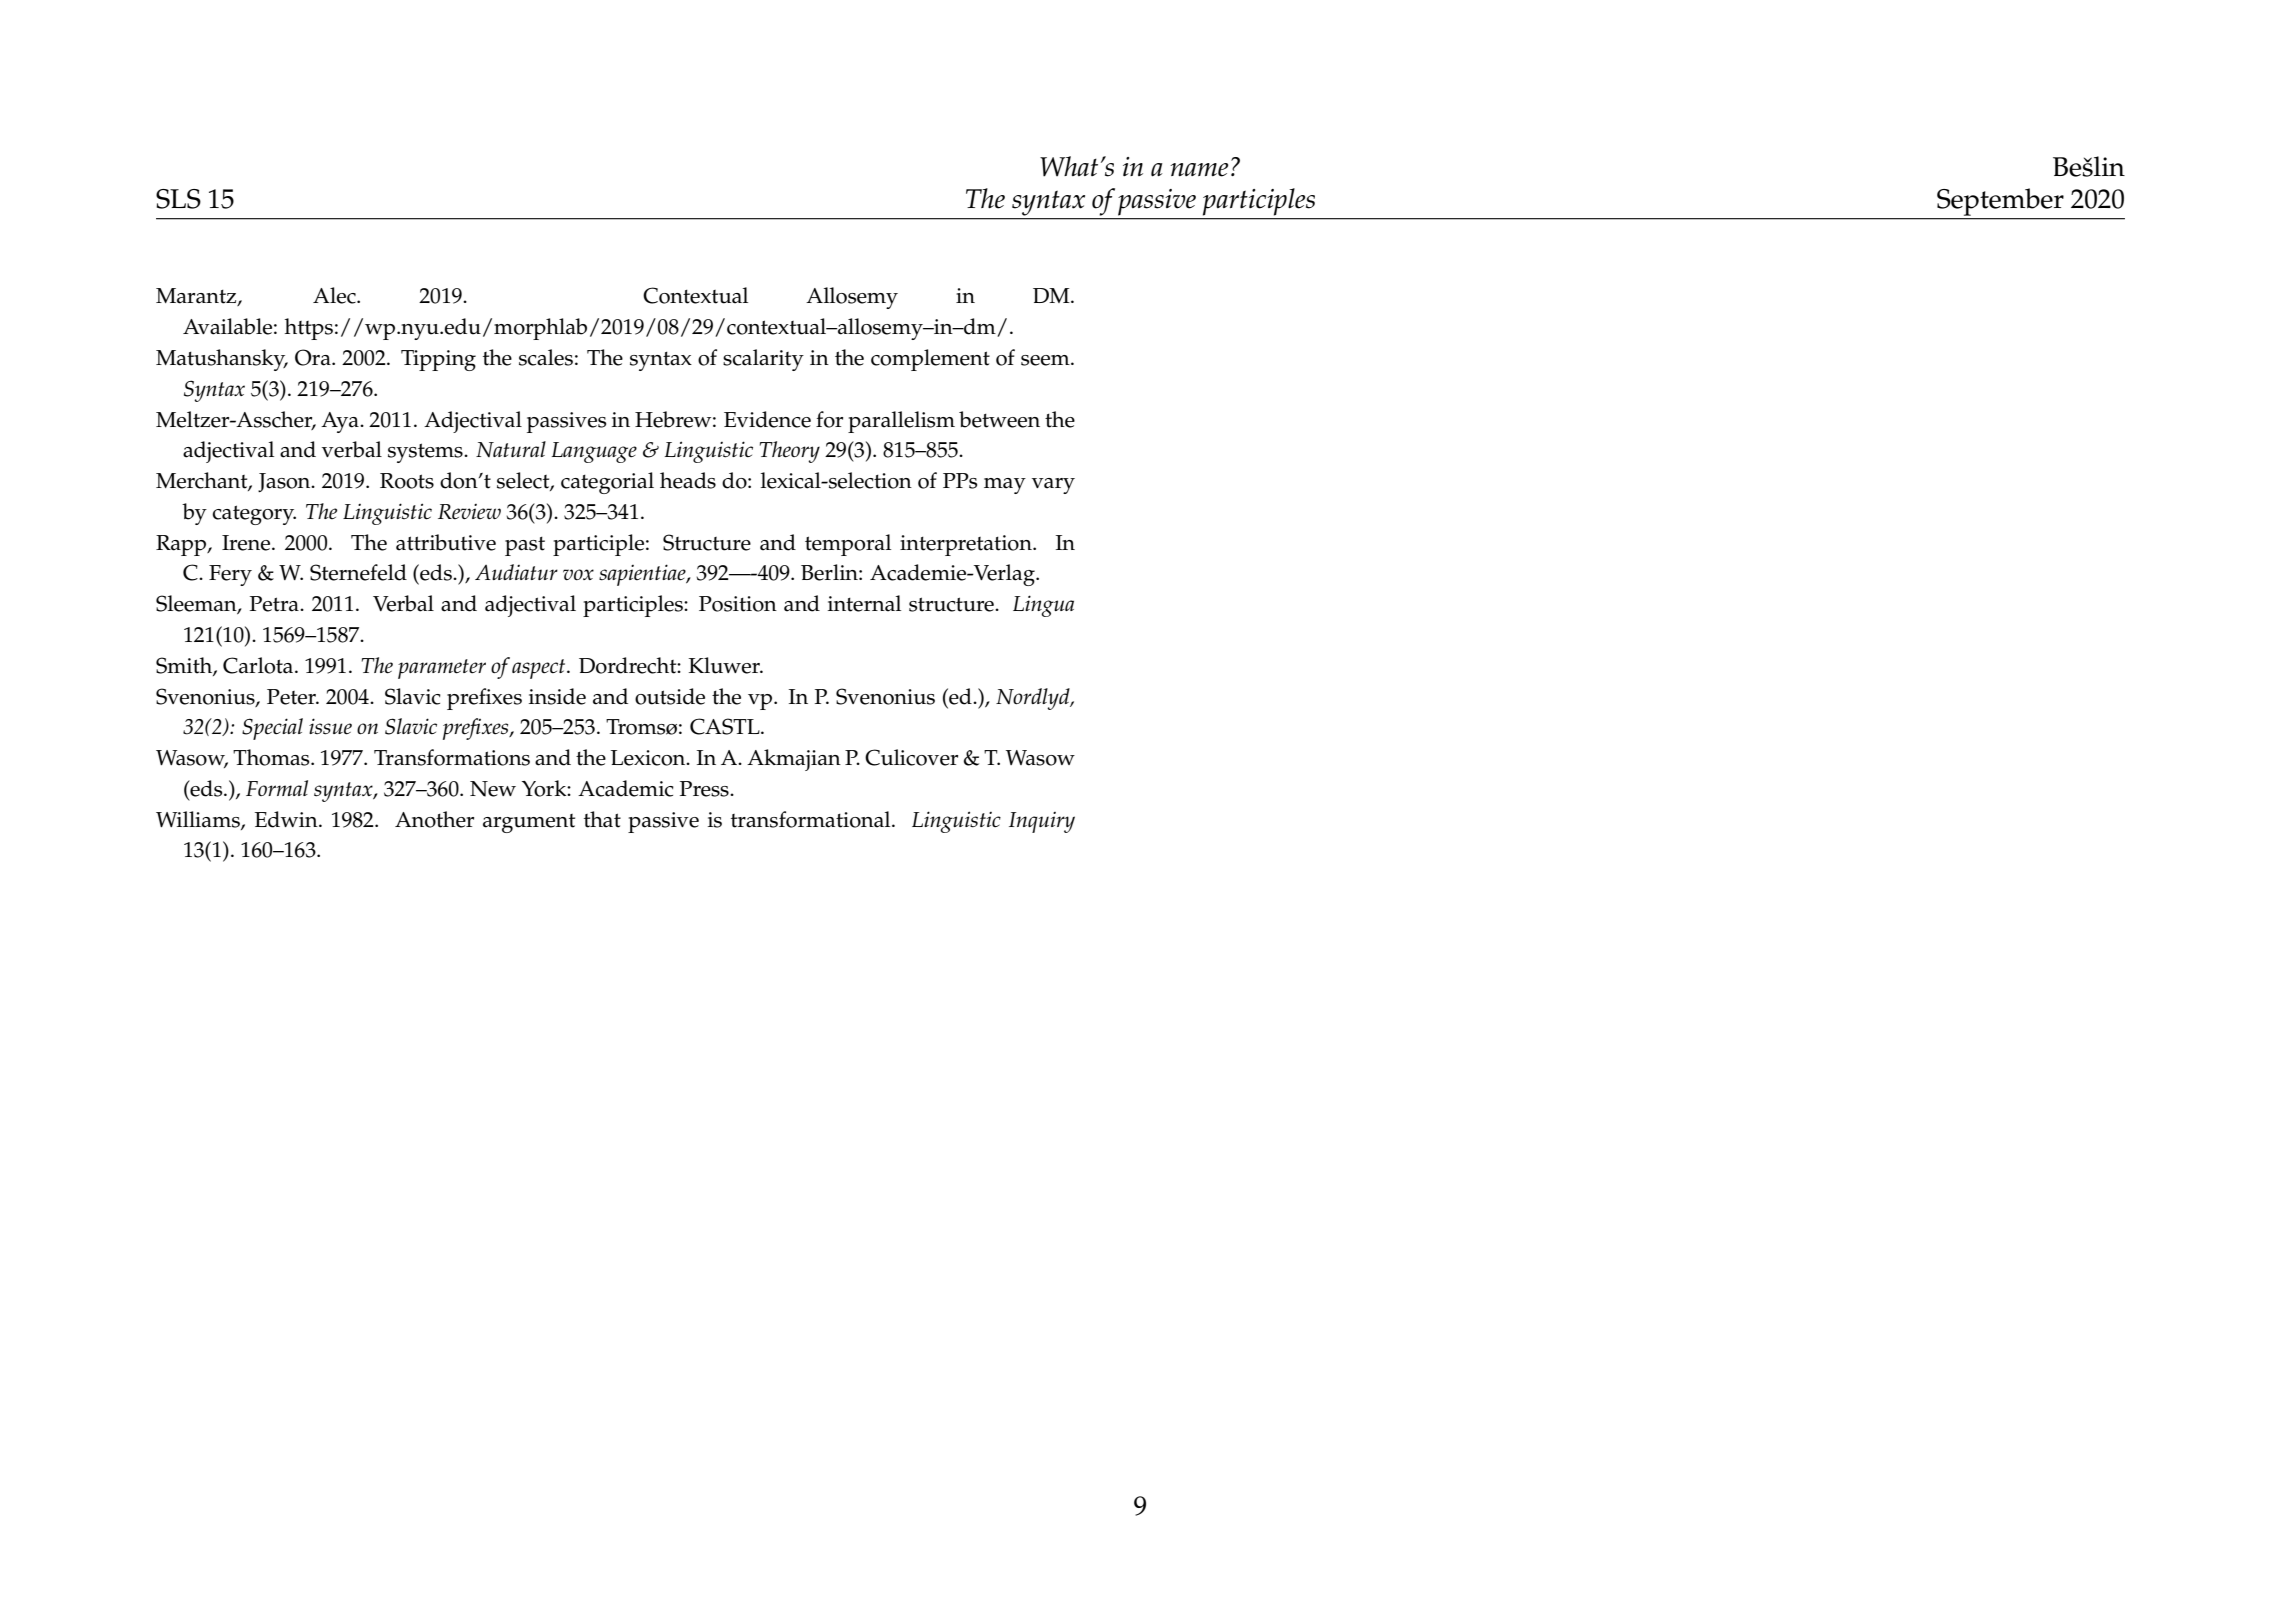 This document has width=2281, height=1613. Describe the element at coordinates (1053, 486) in the document. I see `vary` at that location.
